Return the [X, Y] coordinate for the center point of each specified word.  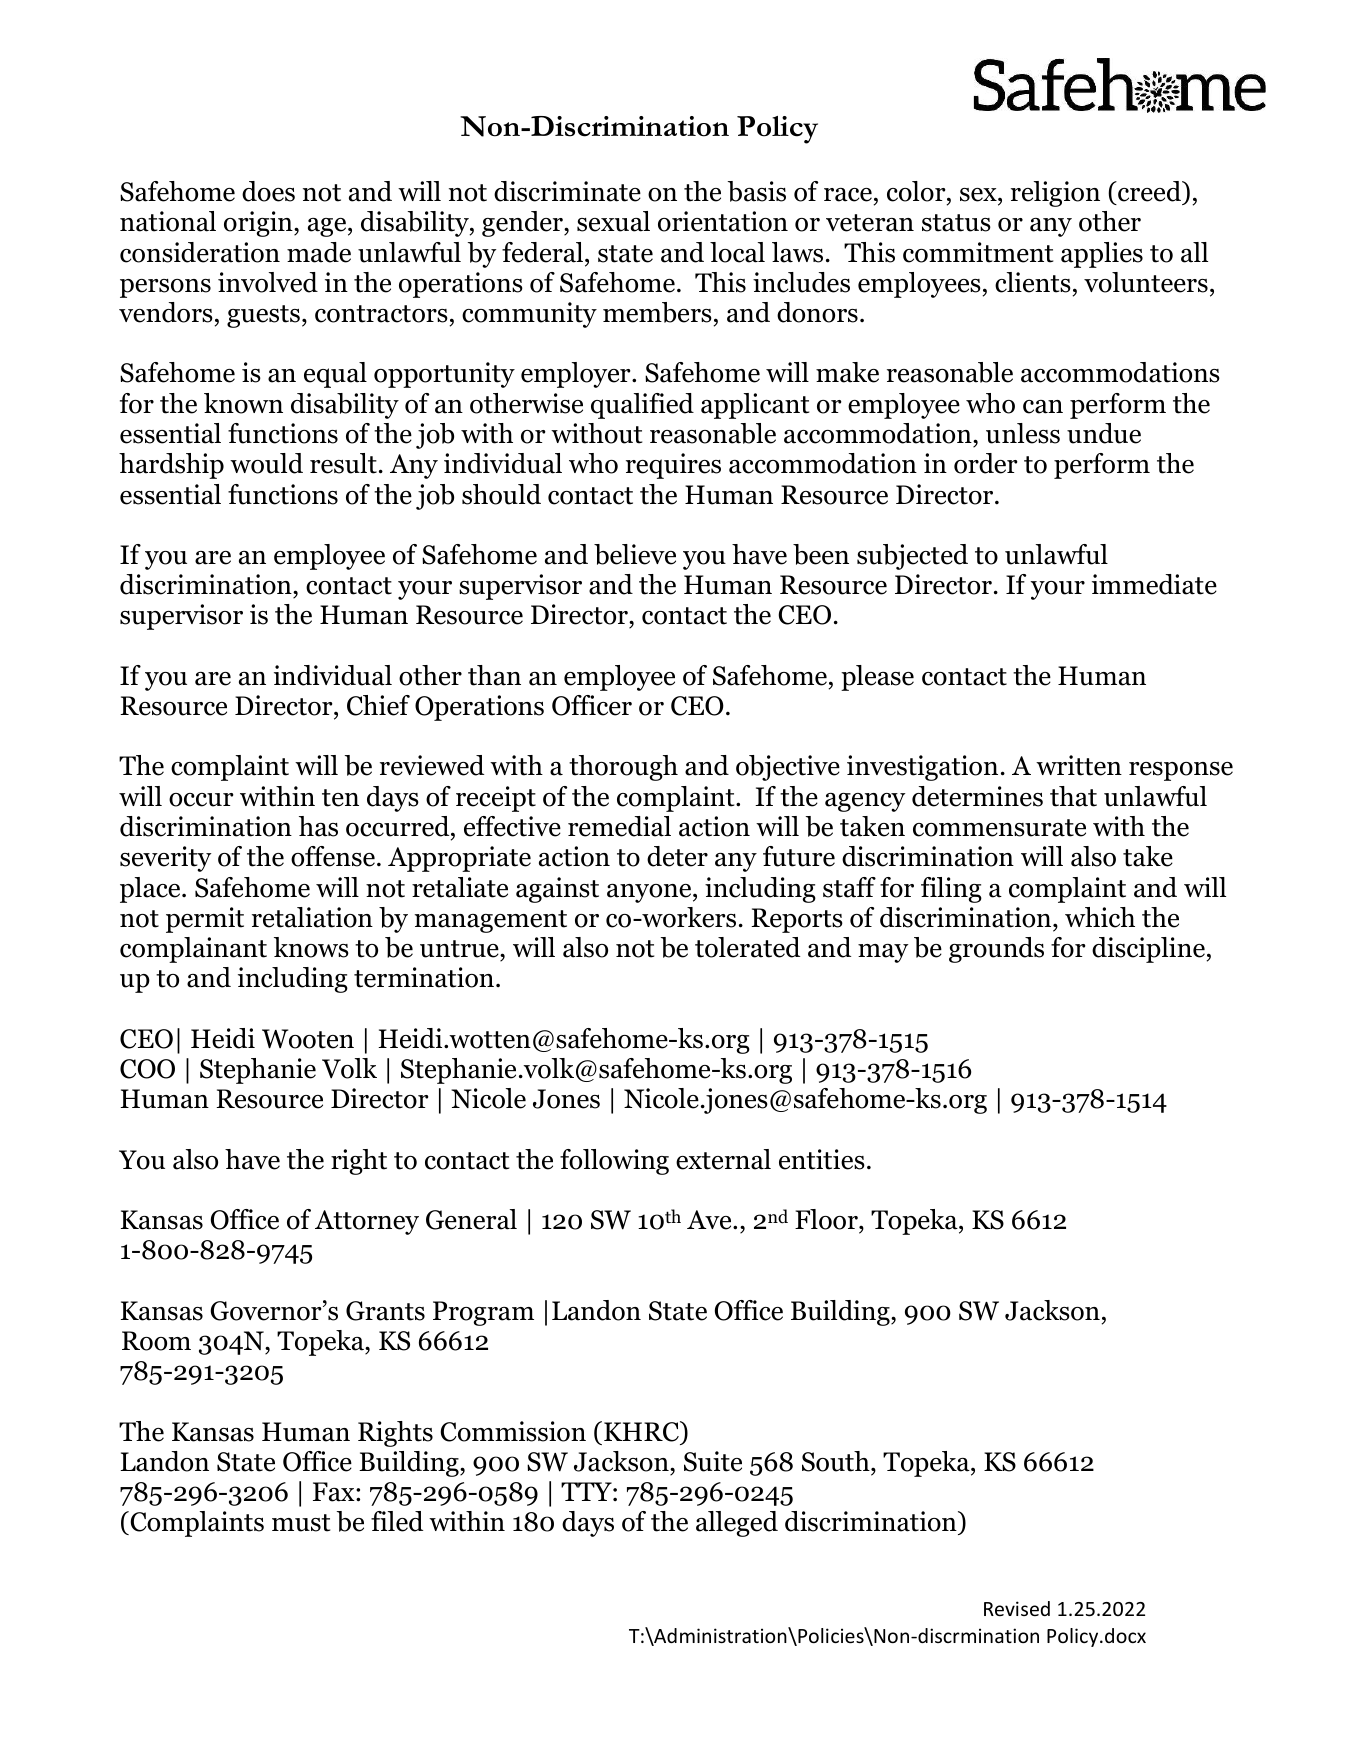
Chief [378, 705]
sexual [613, 221]
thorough [623, 768]
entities [822, 1159]
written [1079, 765]
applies [1102, 255]
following [614, 1162]
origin [259, 224]
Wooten [308, 1039]
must [301, 1523]
